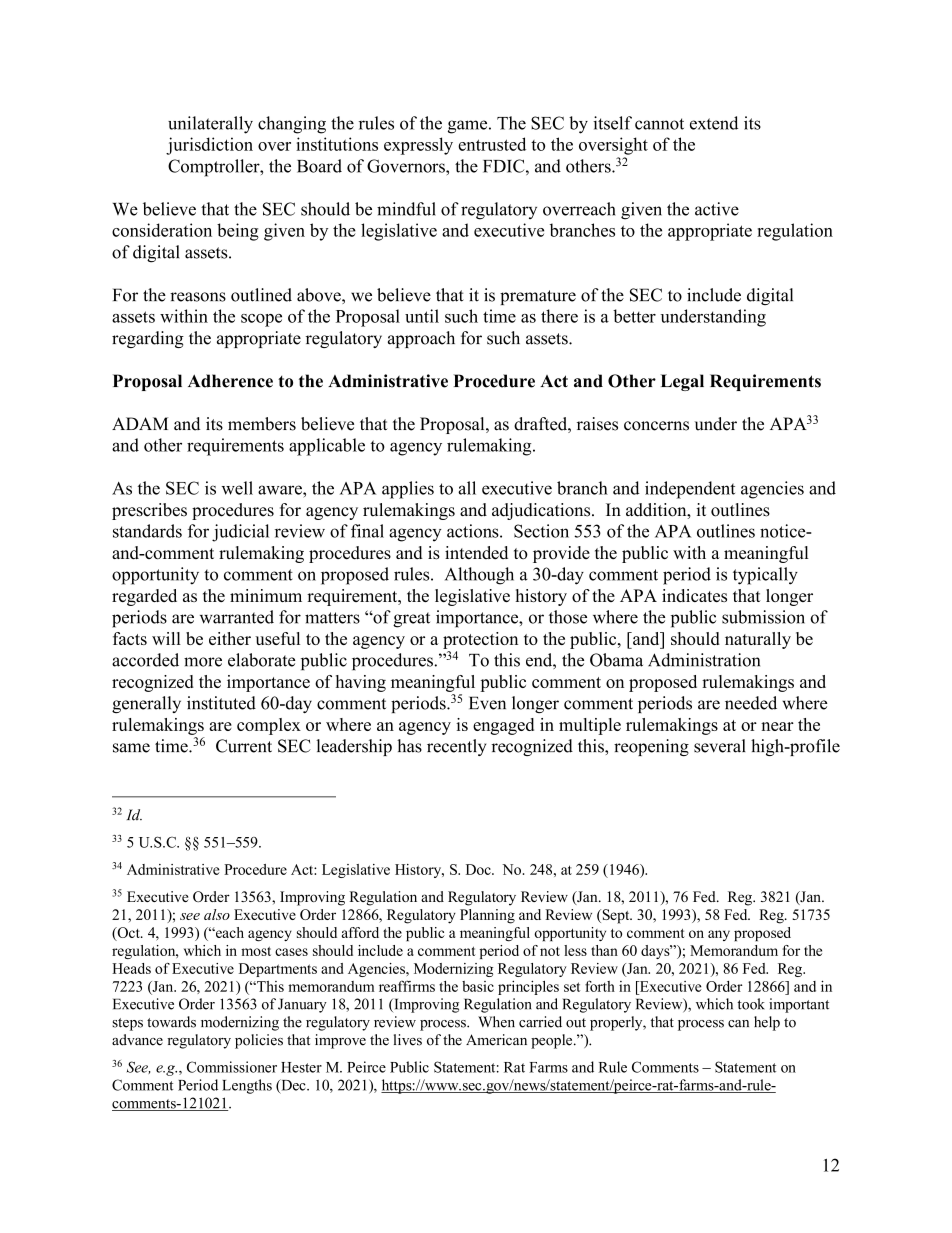 The width and height of the screenshot is (952, 1233). What do you see at coordinates (492, 144) in the screenshot?
I see `entrusted` at bounding box center [492, 144].
